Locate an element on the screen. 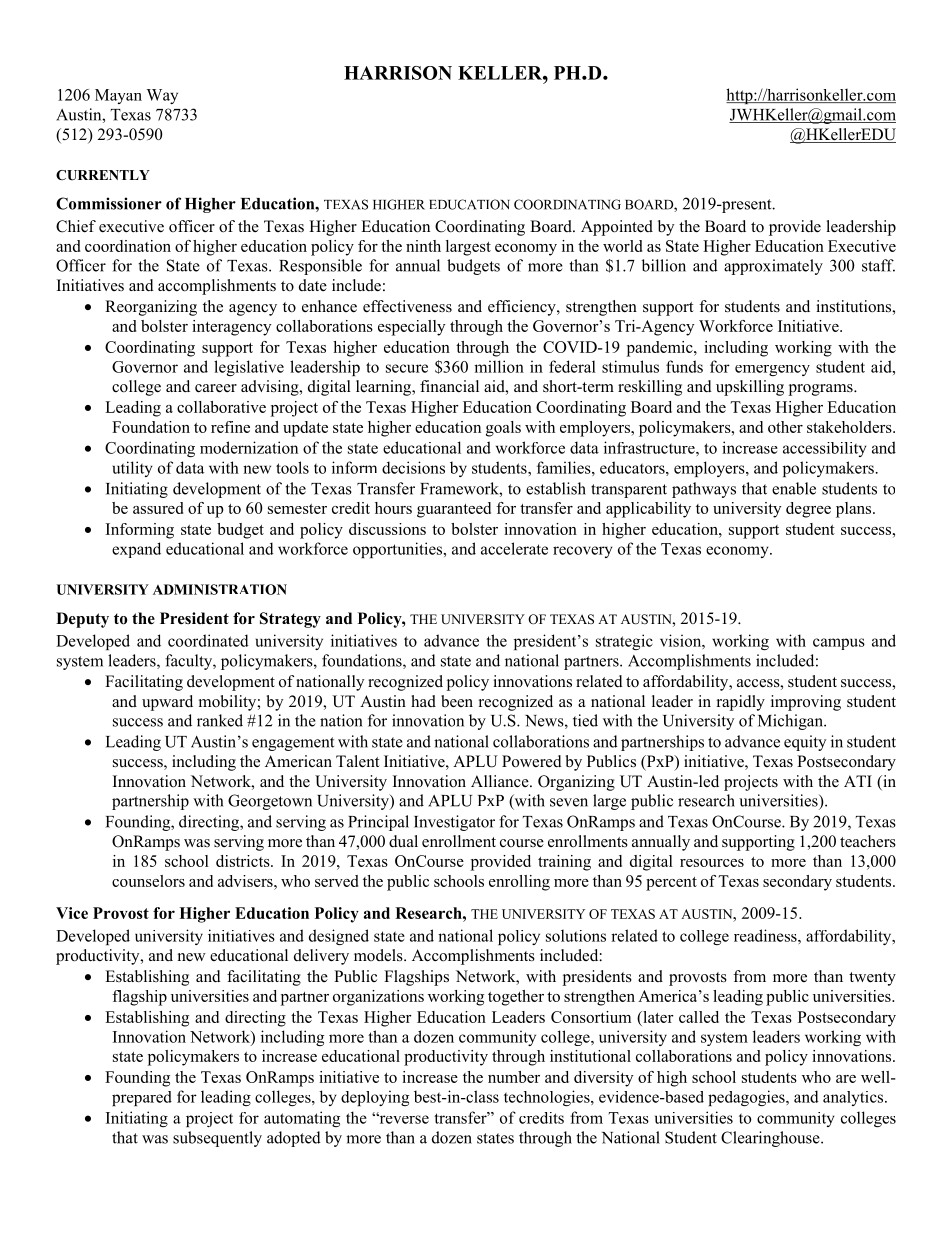 The width and height of the screenshot is (952, 1233). ninth is located at coordinates (423, 246).
